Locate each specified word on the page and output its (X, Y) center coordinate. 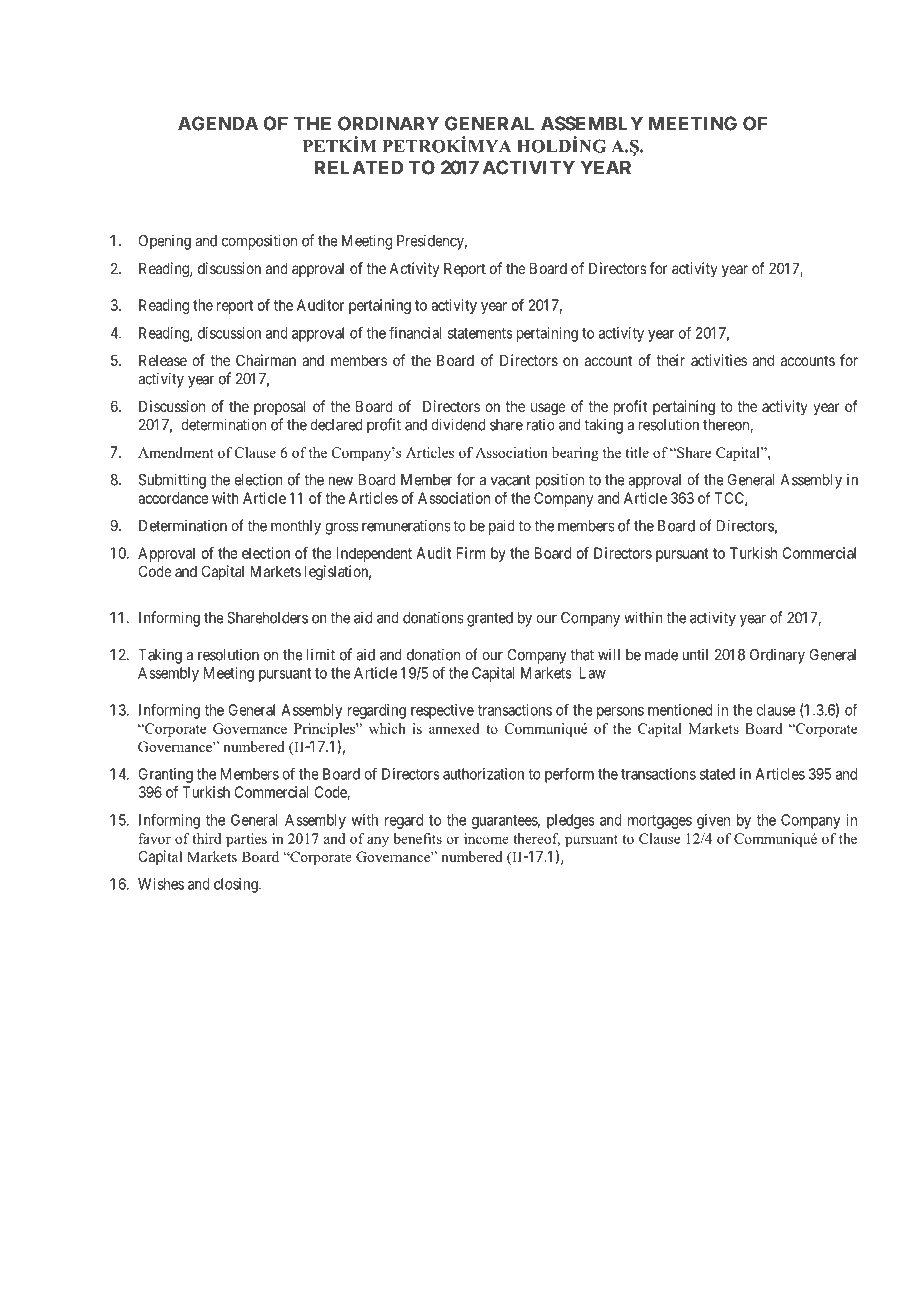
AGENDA (218, 123)
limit (321, 655)
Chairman (266, 360)
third (206, 838)
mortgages (660, 822)
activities (719, 360)
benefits (417, 838)
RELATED (359, 167)
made (661, 655)
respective (442, 711)
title (637, 452)
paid (502, 527)
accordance (173, 498)
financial (415, 332)
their (671, 360)
